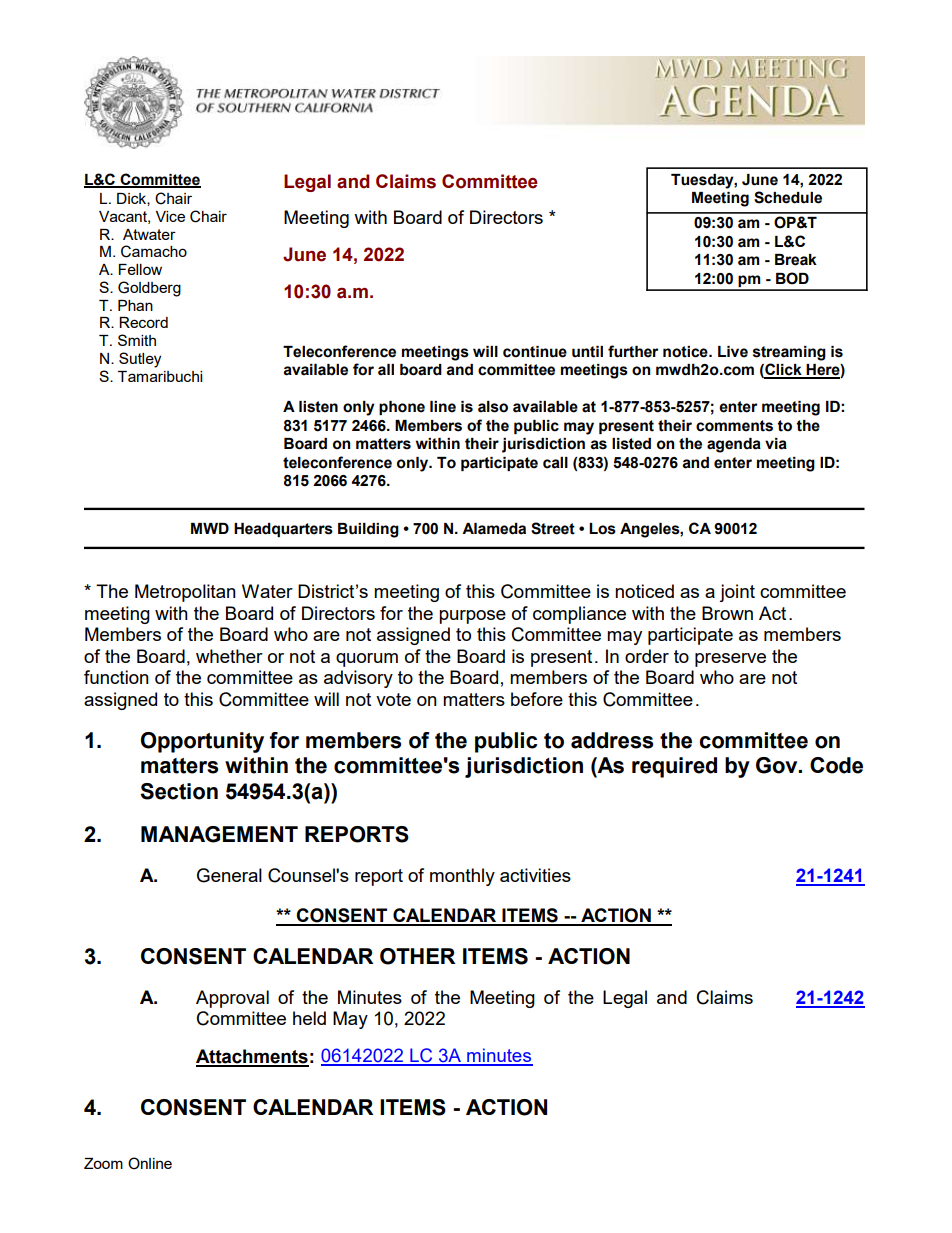  Describe the element at coordinates (229, 656) in the document. I see `whether` at that location.
